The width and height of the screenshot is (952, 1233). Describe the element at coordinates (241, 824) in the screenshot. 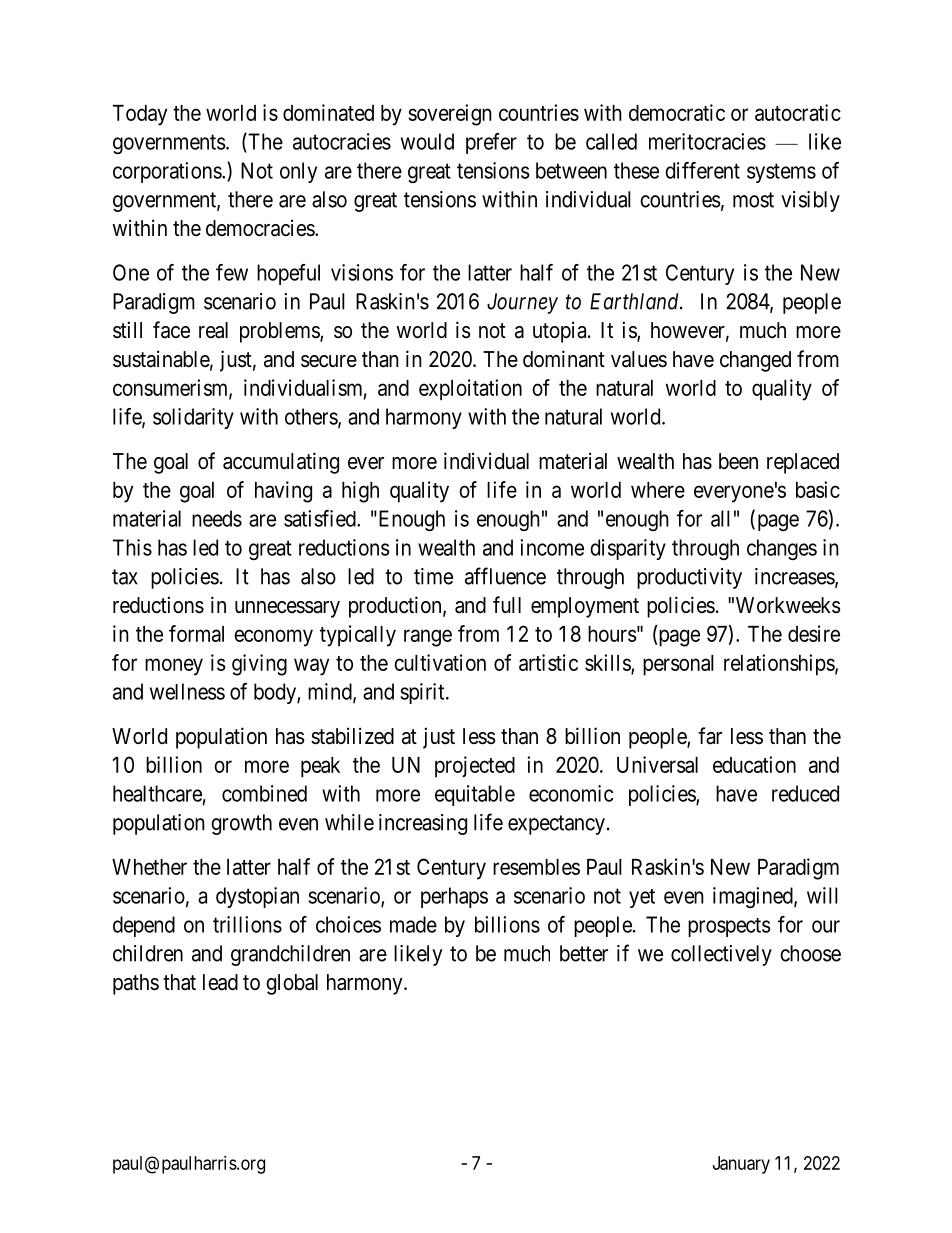

I see `growth` at that location.
